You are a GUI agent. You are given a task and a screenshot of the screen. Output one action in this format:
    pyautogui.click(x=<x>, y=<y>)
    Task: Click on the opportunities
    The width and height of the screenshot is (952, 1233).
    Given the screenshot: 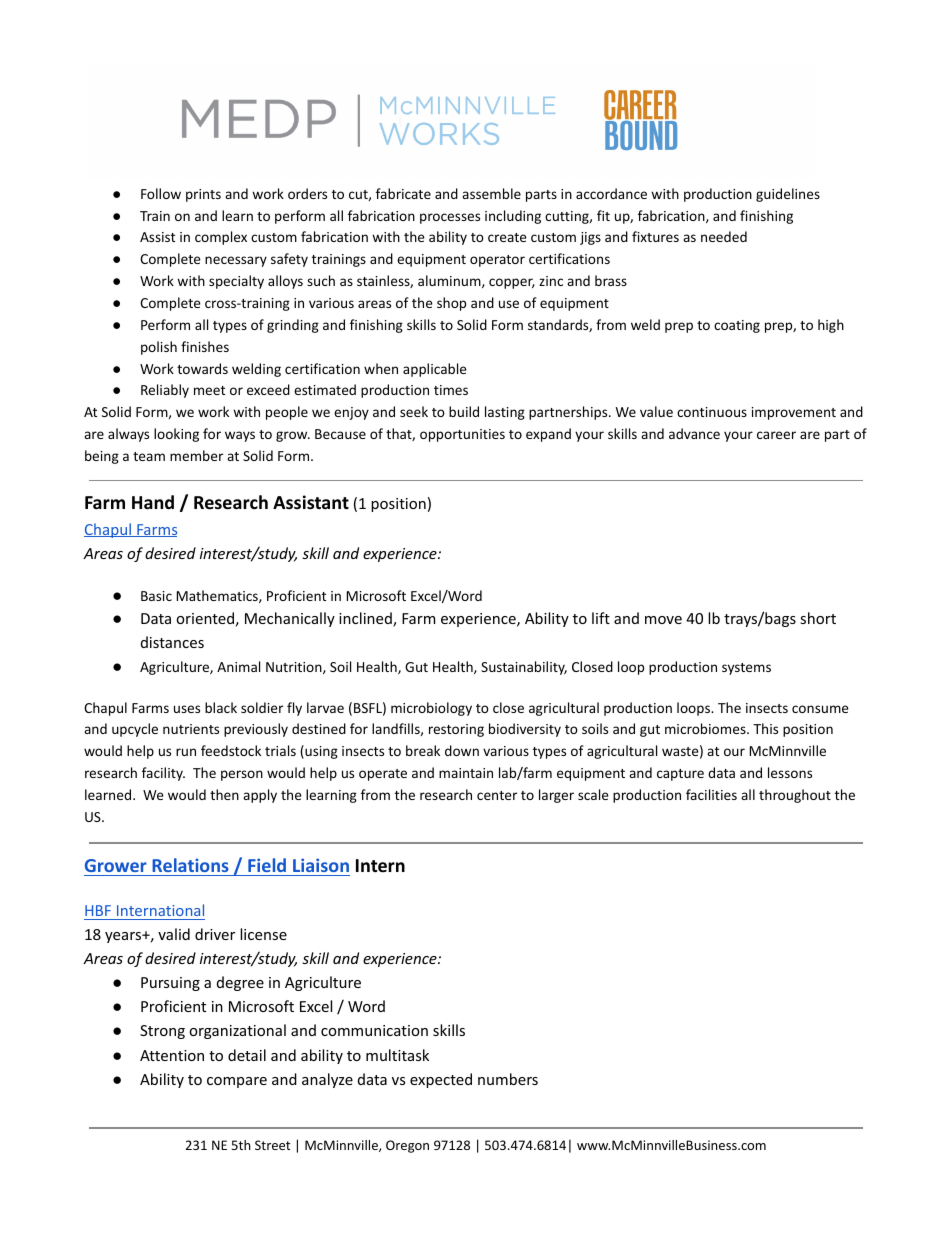 What is the action you would take?
    pyautogui.click(x=462, y=435)
